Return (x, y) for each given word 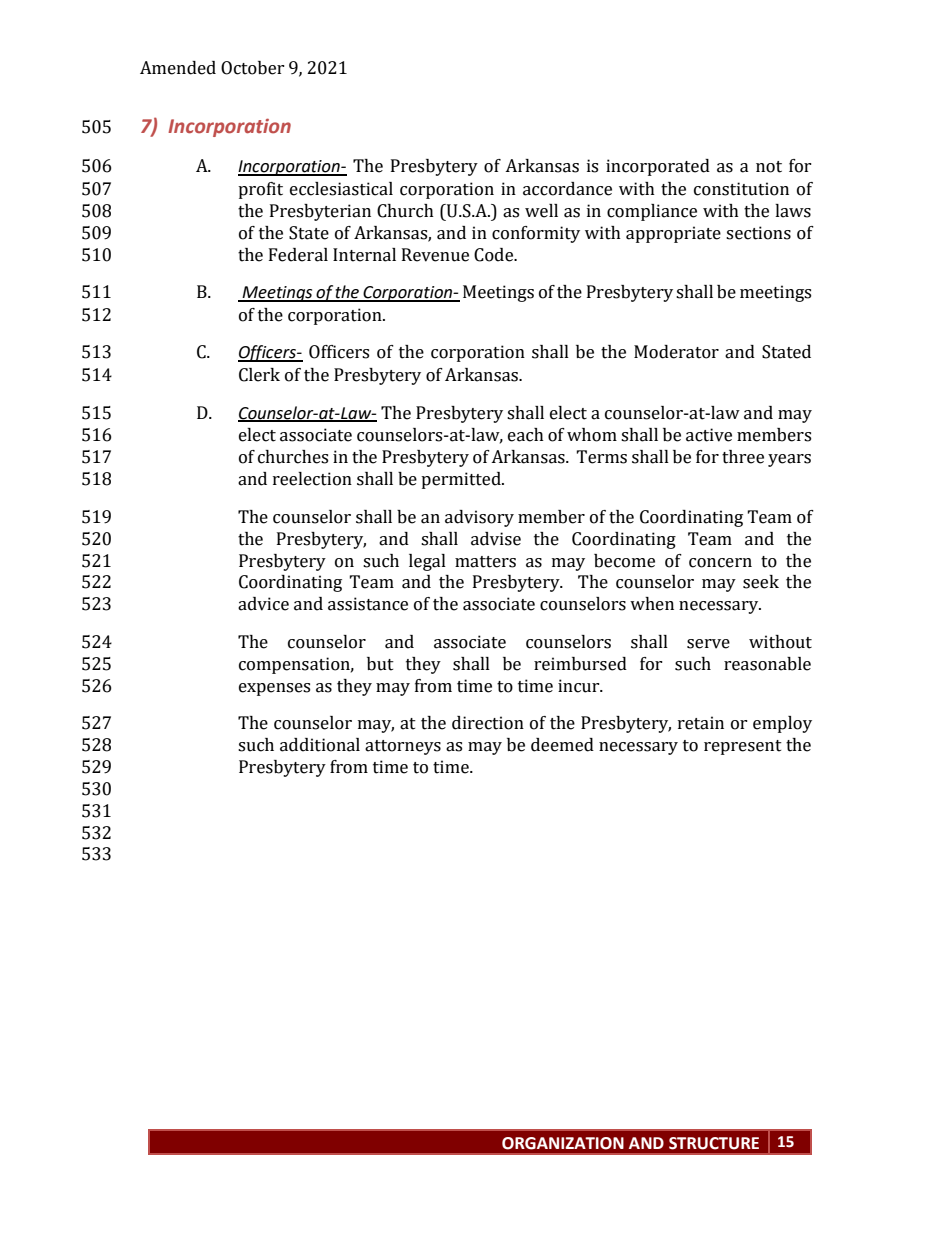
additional (320, 745)
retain (701, 723)
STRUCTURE (714, 1143)
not (769, 167)
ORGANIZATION (563, 1143)
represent (743, 747)
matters (485, 562)
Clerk (259, 375)
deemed (562, 745)
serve (708, 644)
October (253, 68)
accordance (567, 189)
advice (263, 604)
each (526, 435)
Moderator (676, 352)
